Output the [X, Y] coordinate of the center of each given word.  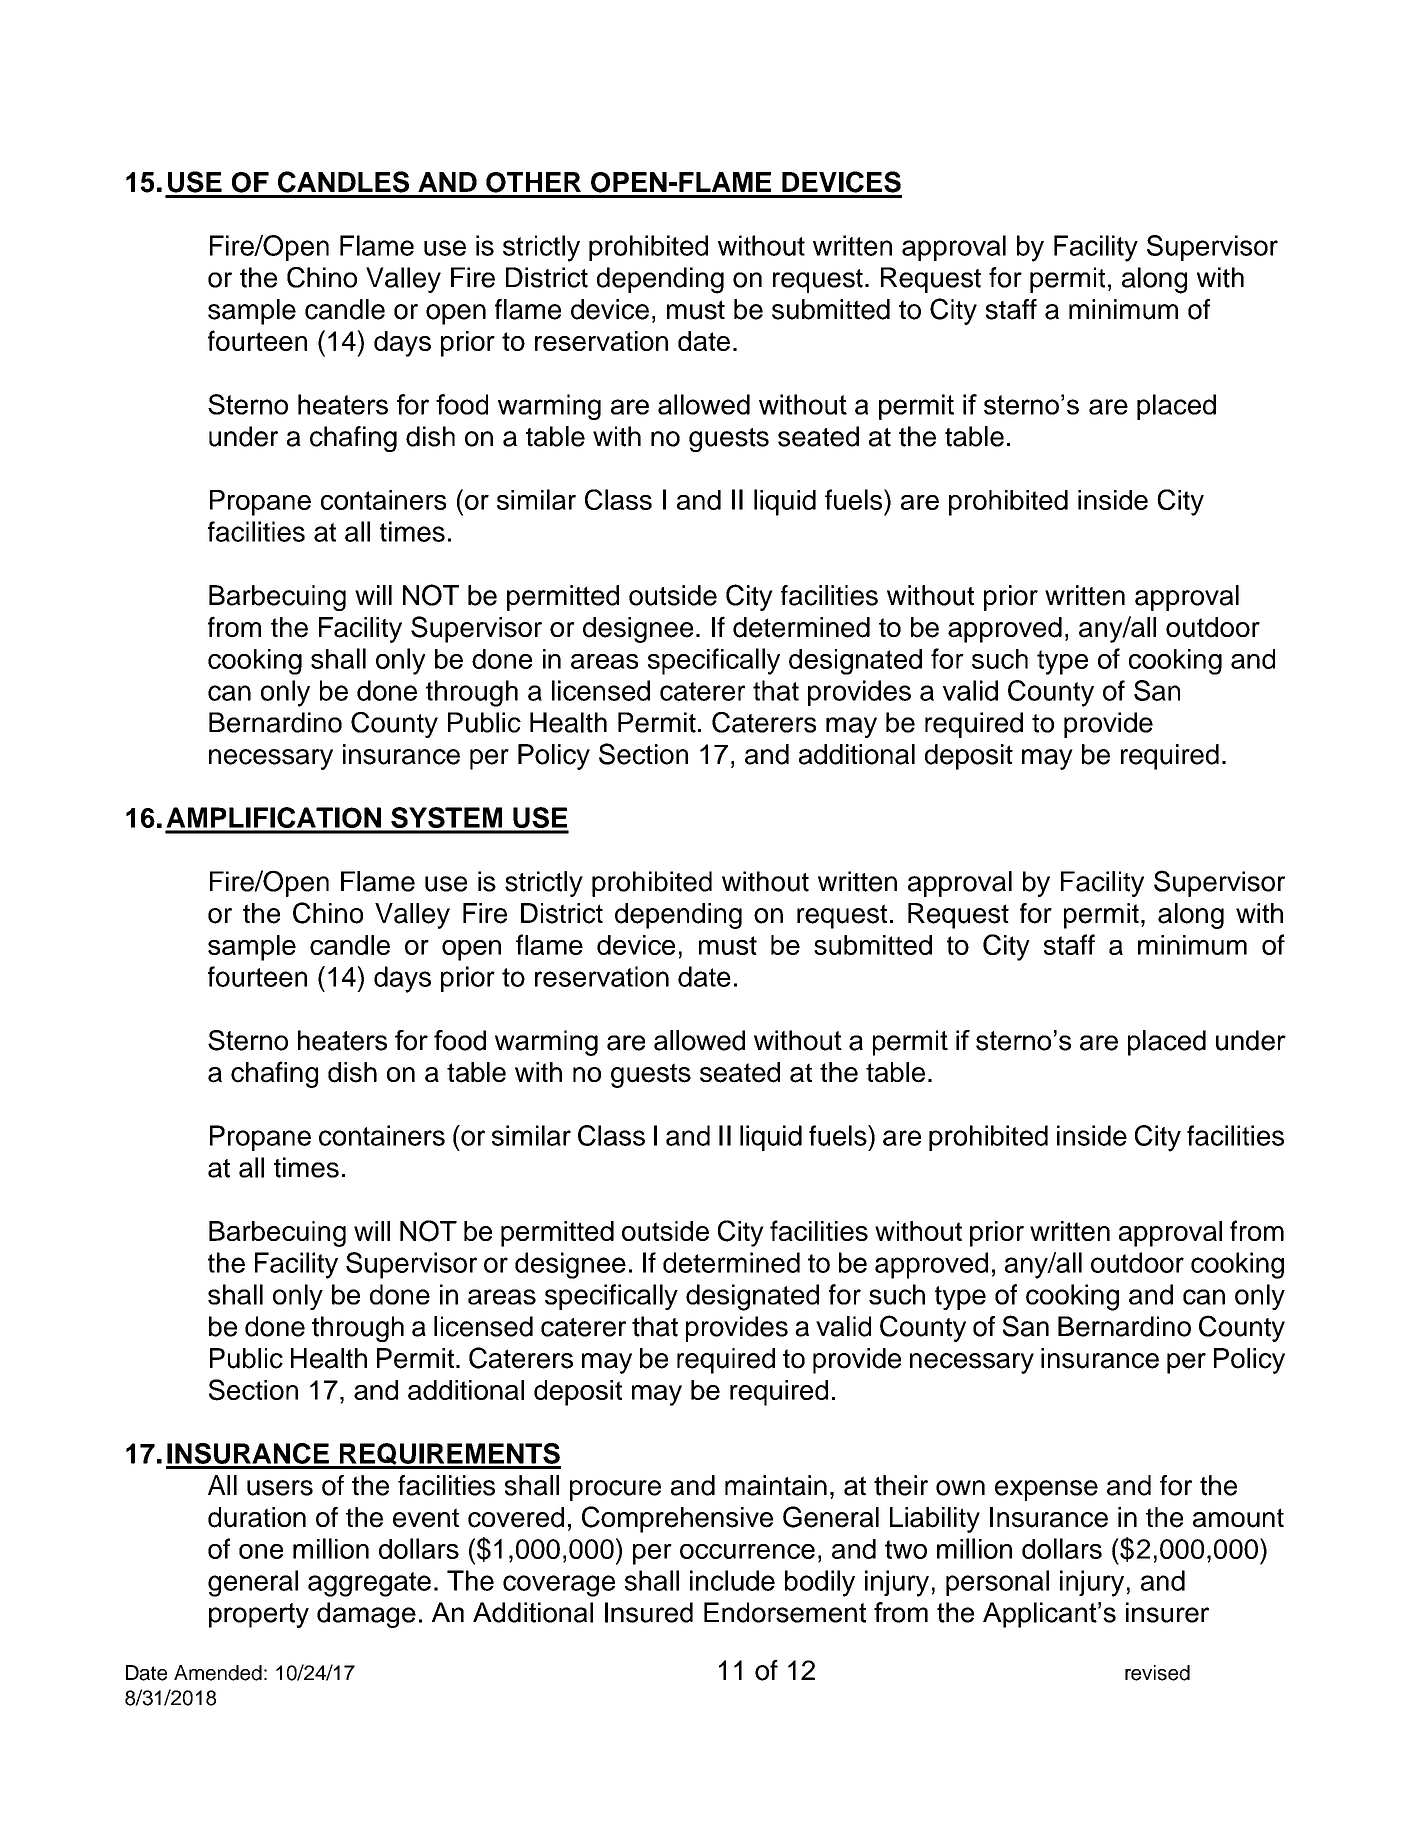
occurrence [747, 1551]
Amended [218, 1673]
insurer [1167, 1612]
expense [1046, 1490]
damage [366, 1615]
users [280, 1488]
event [426, 1518]
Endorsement [785, 1612]
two [906, 1549]
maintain [776, 1485]
